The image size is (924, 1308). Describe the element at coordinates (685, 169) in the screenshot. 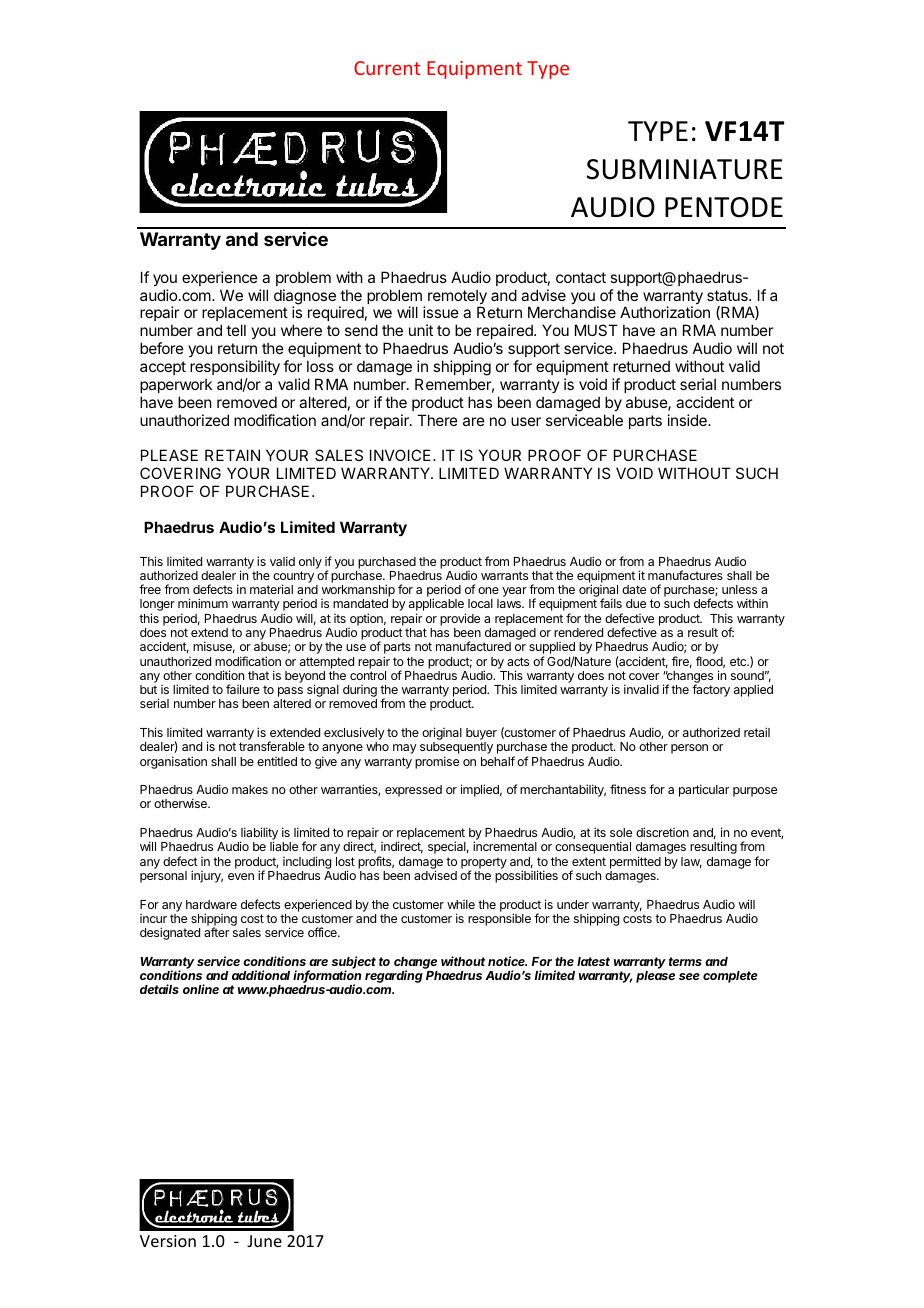

I see `SUBMINIATURE` at that location.
